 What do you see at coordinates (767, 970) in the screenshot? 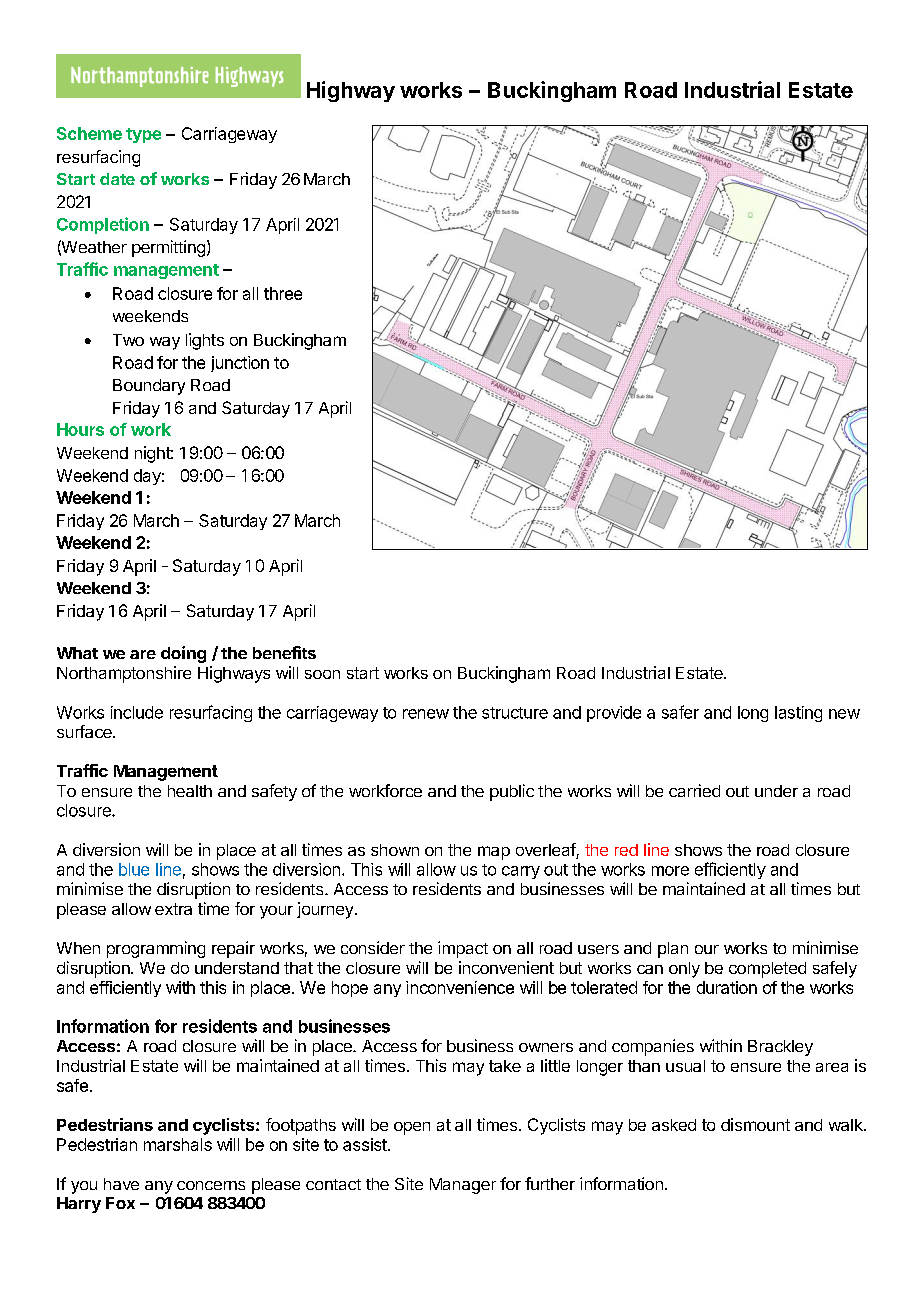
I see `completed` at bounding box center [767, 970].
